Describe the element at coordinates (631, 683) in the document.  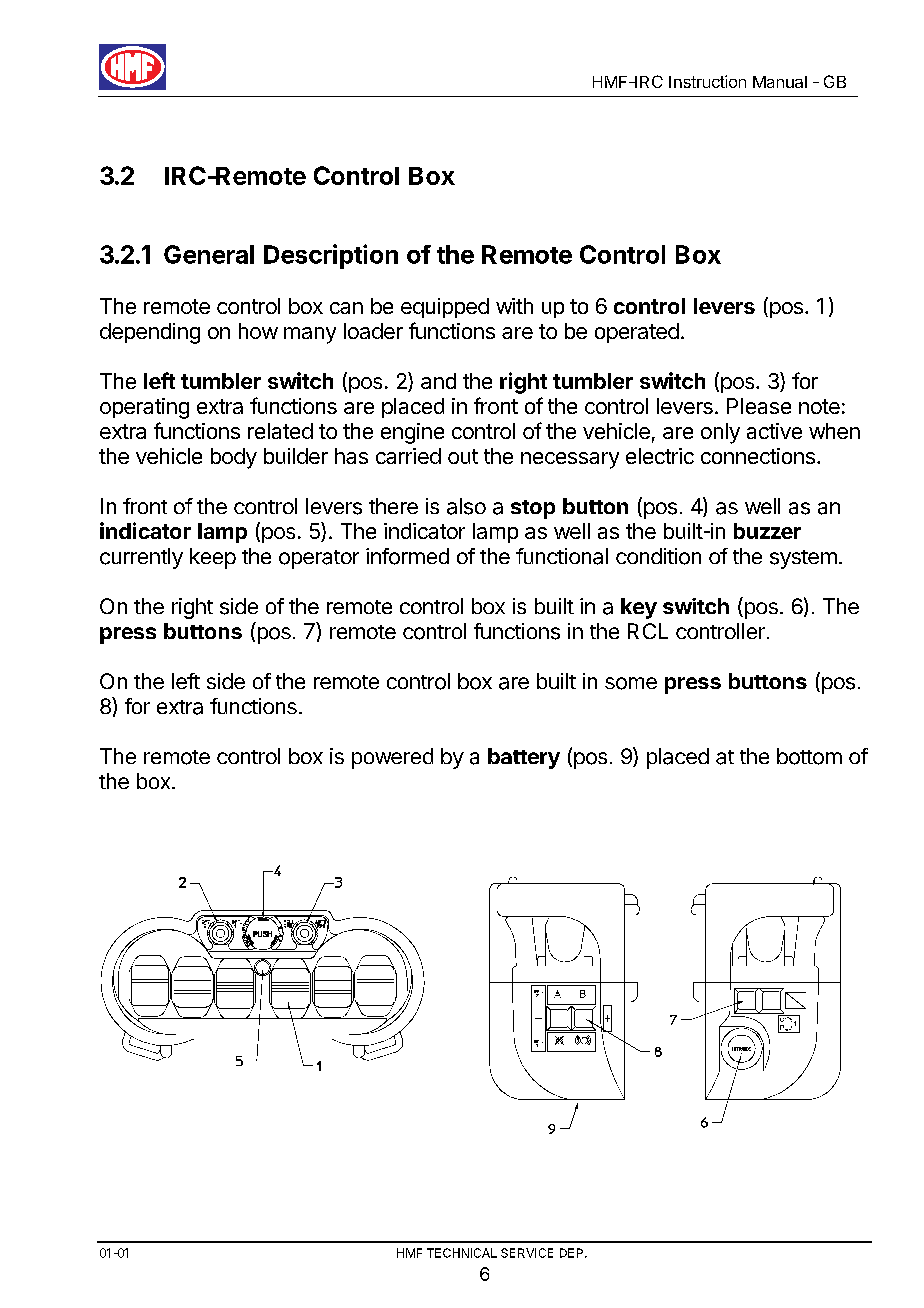
I see `some` at that location.
